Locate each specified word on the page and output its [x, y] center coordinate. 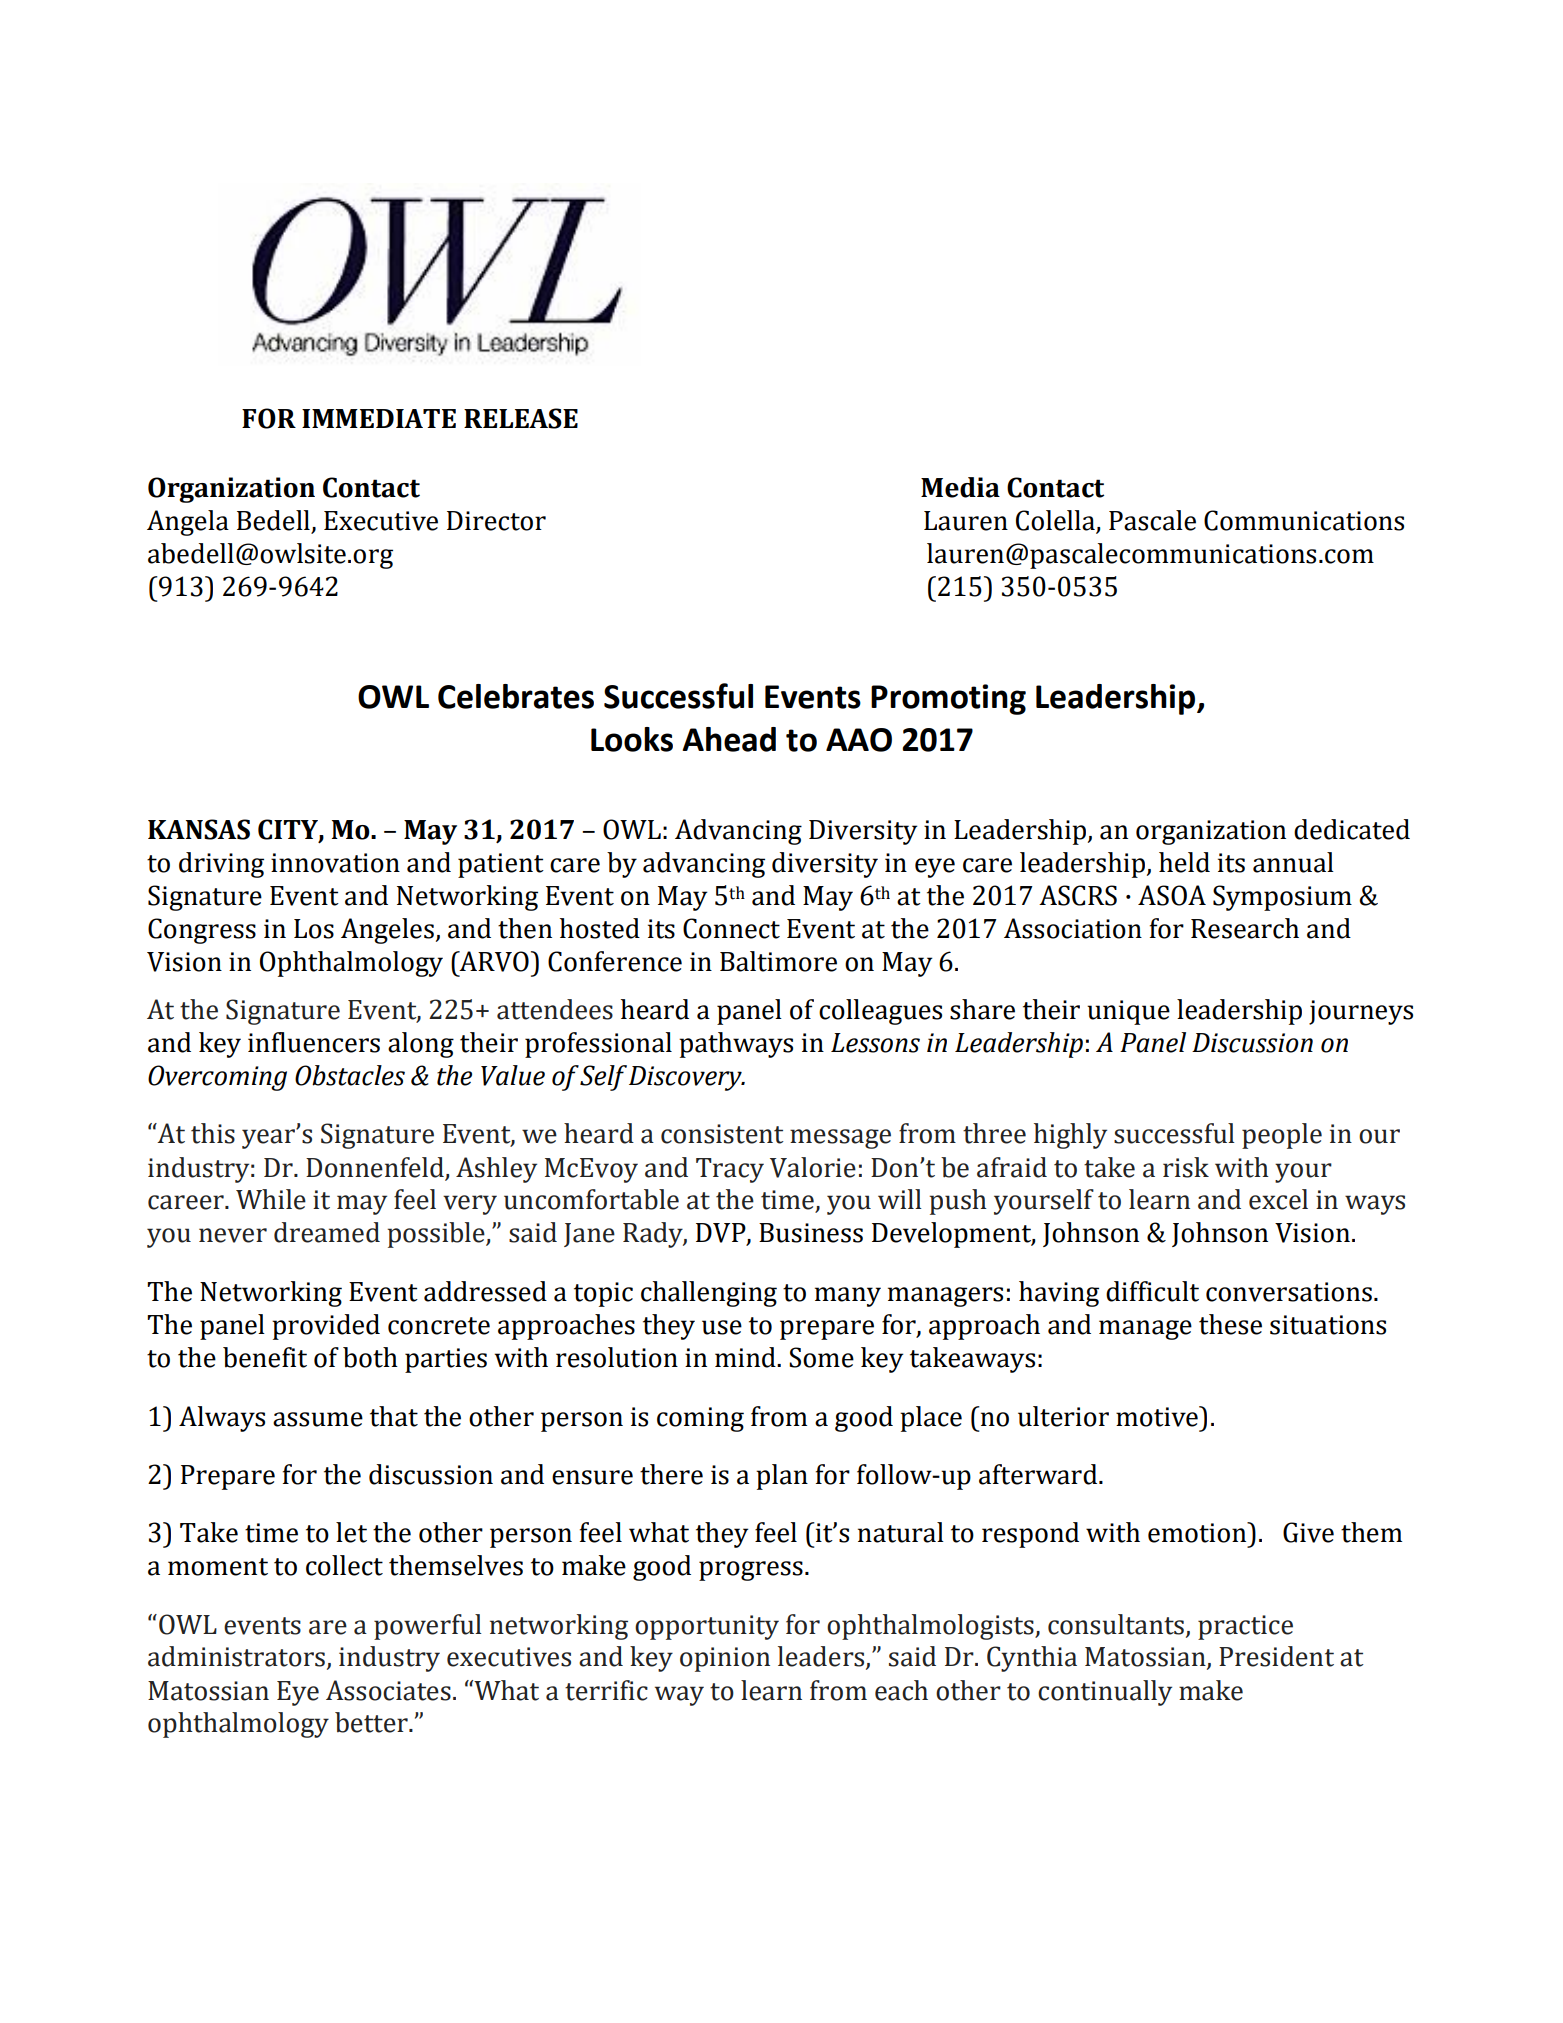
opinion [725, 1659]
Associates [388, 1690]
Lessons [875, 1043]
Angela [188, 523]
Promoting [948, 699]
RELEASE [521, 418]
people [1282, 1136]
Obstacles [350, 1075]
